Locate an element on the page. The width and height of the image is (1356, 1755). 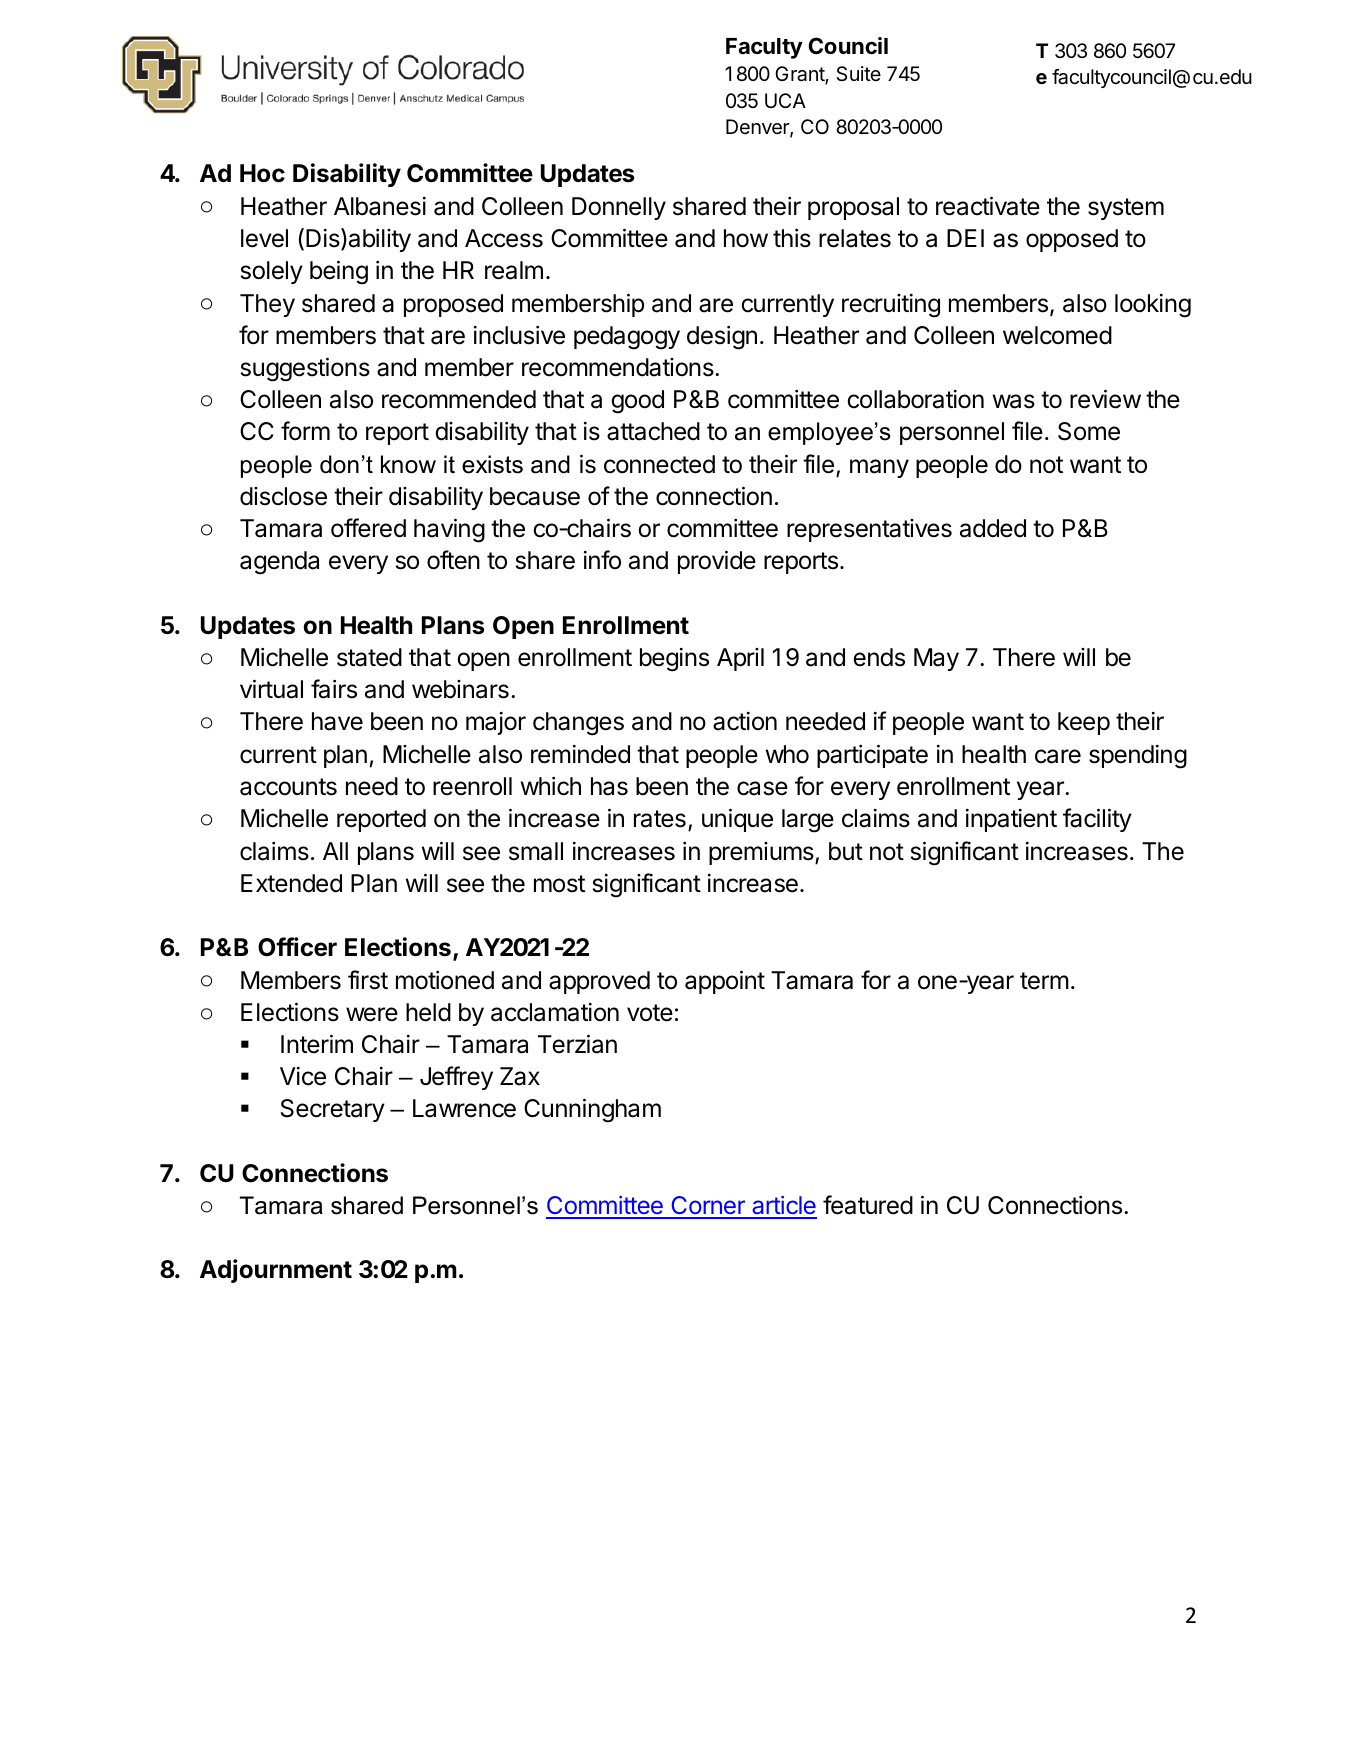
featured is located at coordinates (868, 1205).
